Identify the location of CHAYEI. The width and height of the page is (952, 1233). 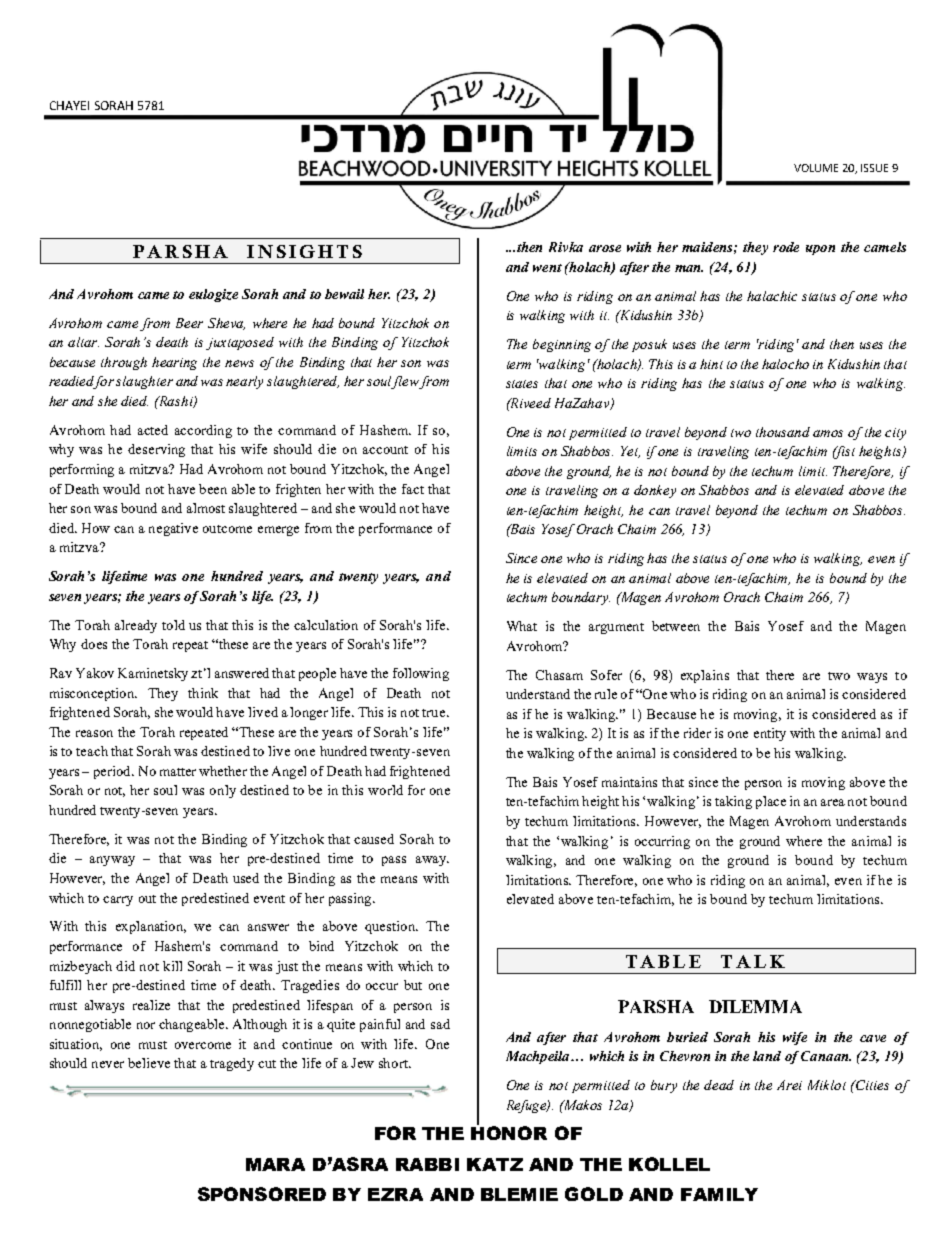
(69, 105).
